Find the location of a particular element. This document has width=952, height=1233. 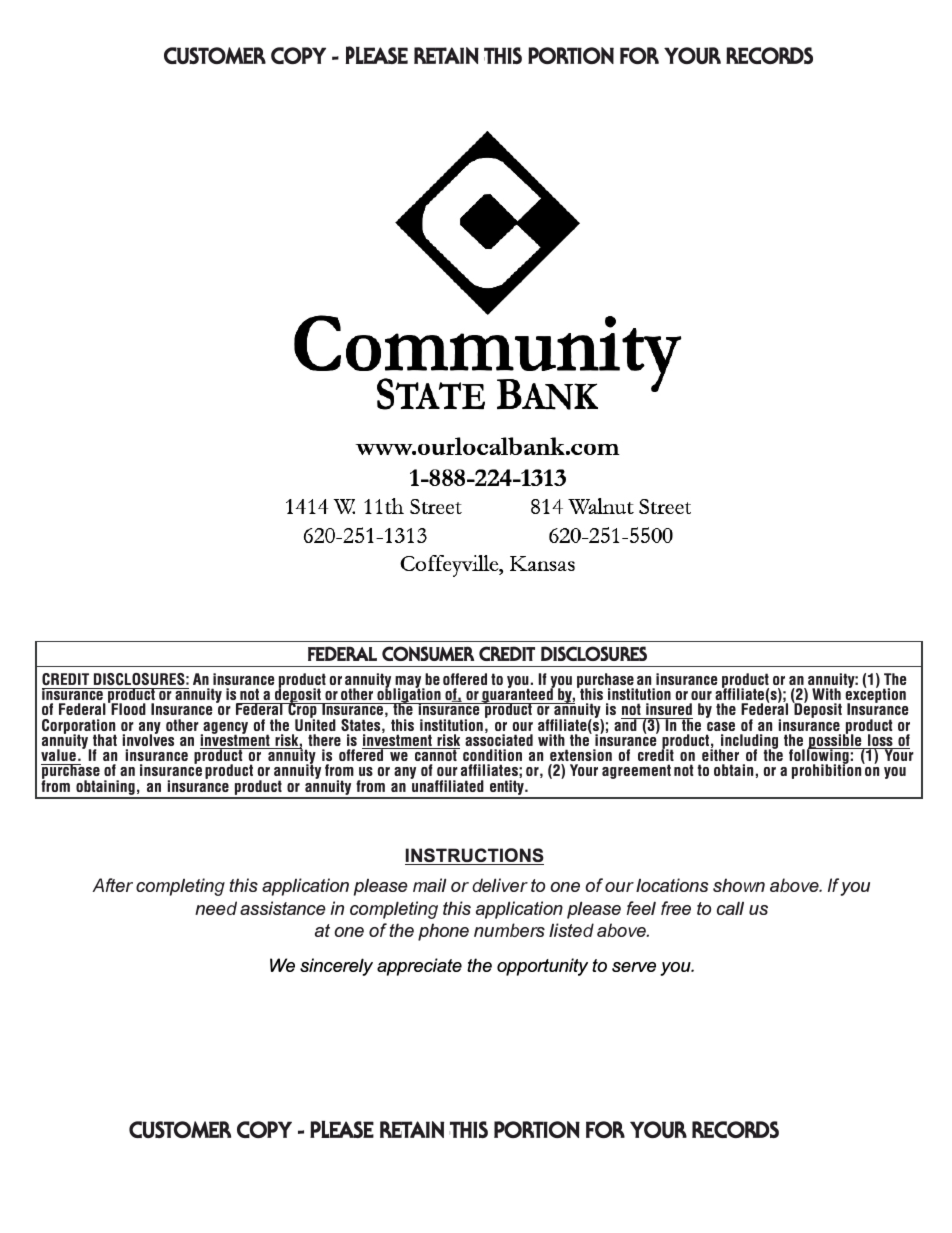

either is located at coordinates (720, 754).
